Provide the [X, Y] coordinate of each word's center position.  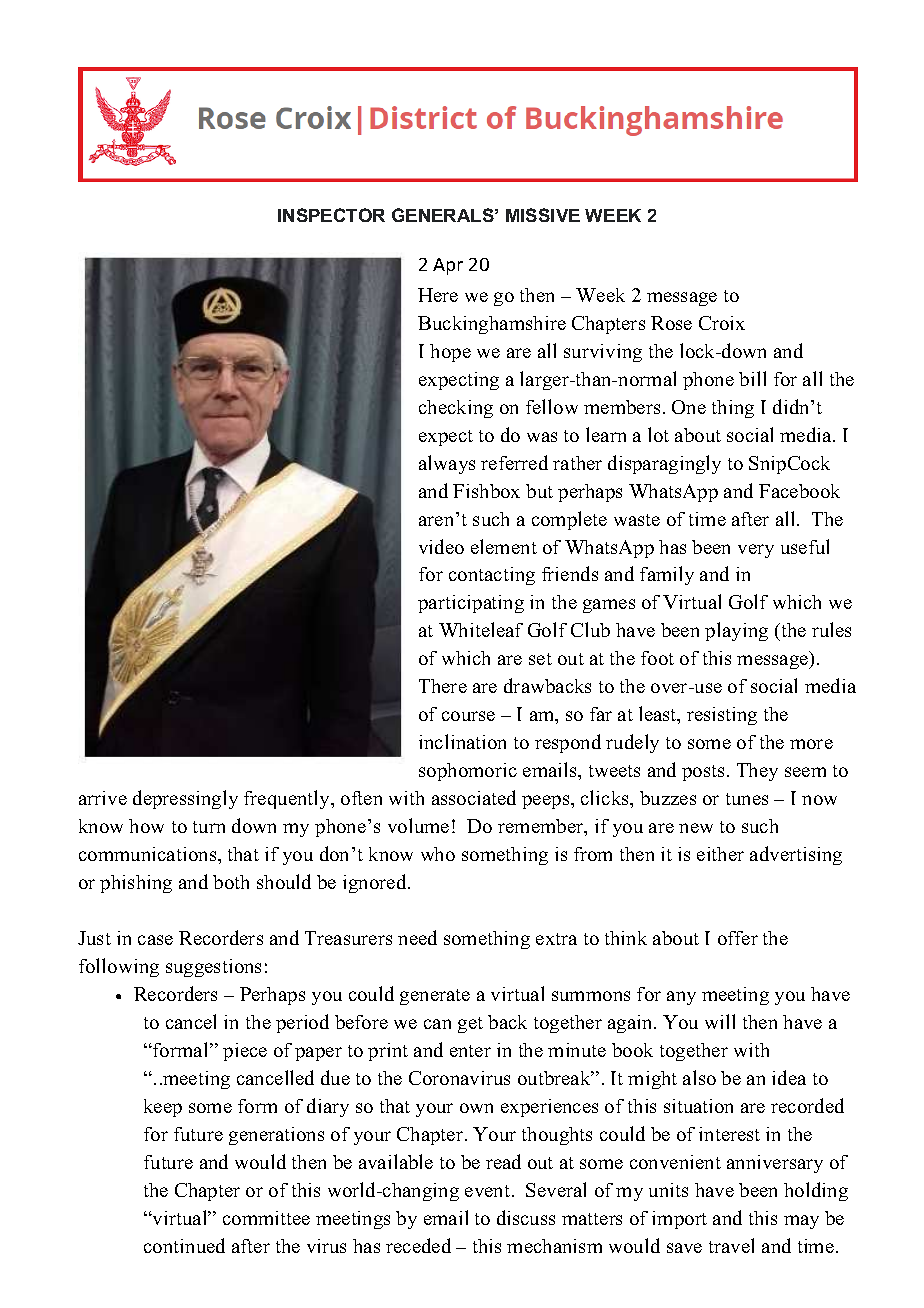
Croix [722, 323]
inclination [462, 741]
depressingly [185, 799]
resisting [722, 716]
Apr [448, 266]
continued [184, 1245]
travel [731, 1245]
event [489, 1191]
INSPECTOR [331, 215]
